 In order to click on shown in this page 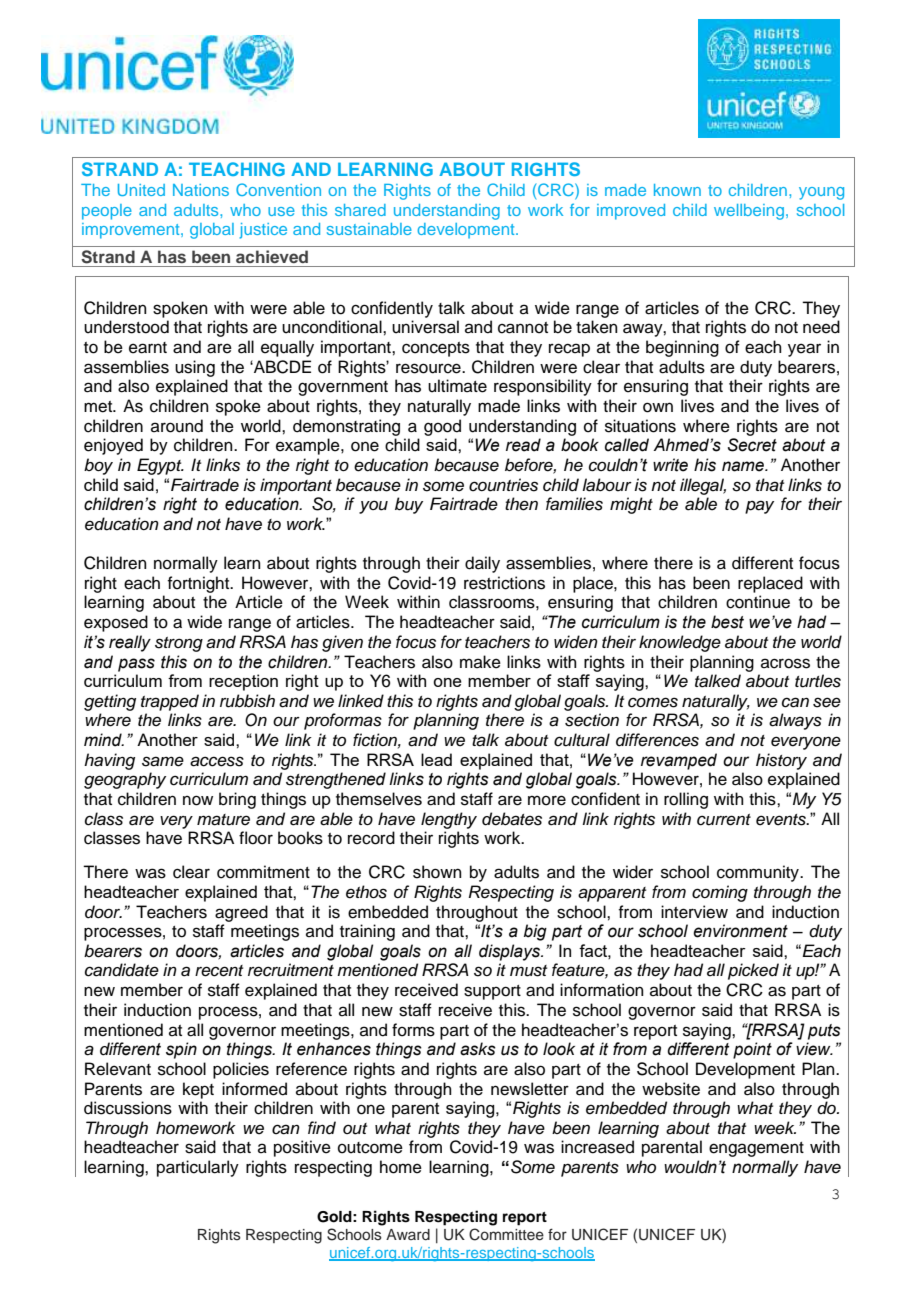, I will do `click(437, 872)`.
